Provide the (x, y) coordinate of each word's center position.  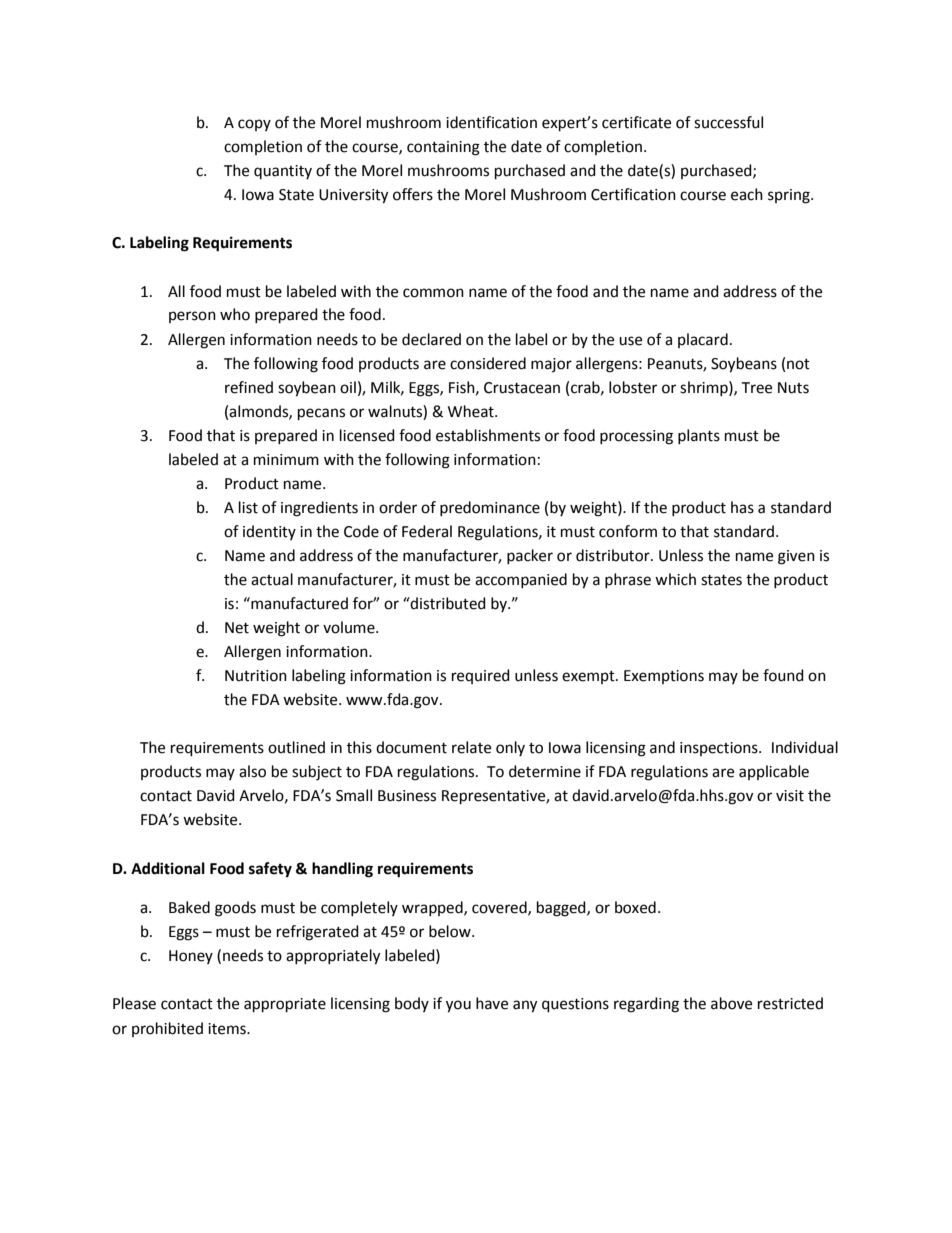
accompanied (521, 580)
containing (443, 148)
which (675, 579)
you (458, 1006)
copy (254, 125)
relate (471, 747)
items (228, 1029)
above (731, 1003)
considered (488, 363)
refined (249, 387)
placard (703, 340)
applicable (774, 772)
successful (728, 122)
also (252, 771)
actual (272, 579)
